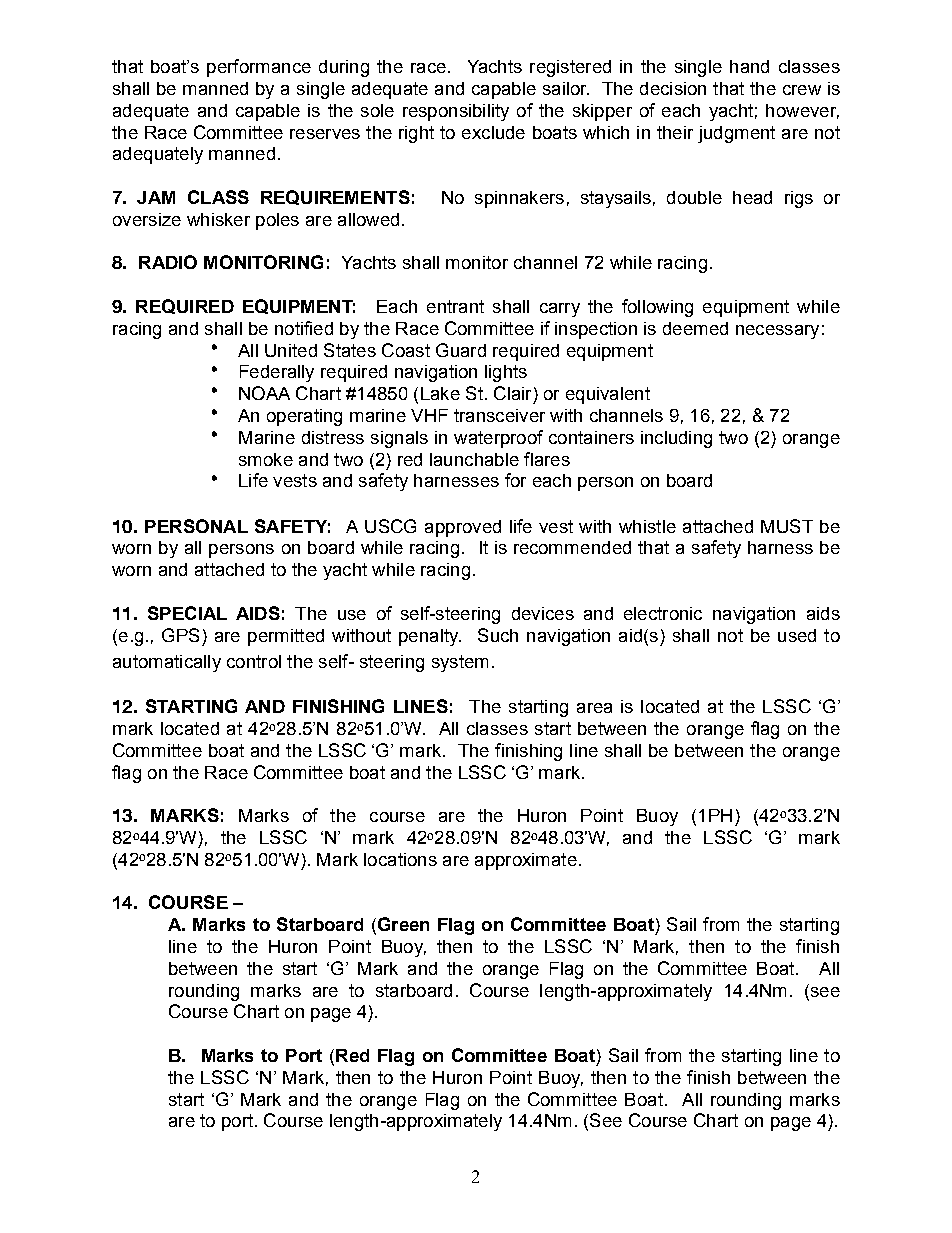 The height and width of the screenshot is (1233, 952). What do you see at coordinates (460, 663) in the screenshot?
I see `system` at bounding box center [460, 663].
